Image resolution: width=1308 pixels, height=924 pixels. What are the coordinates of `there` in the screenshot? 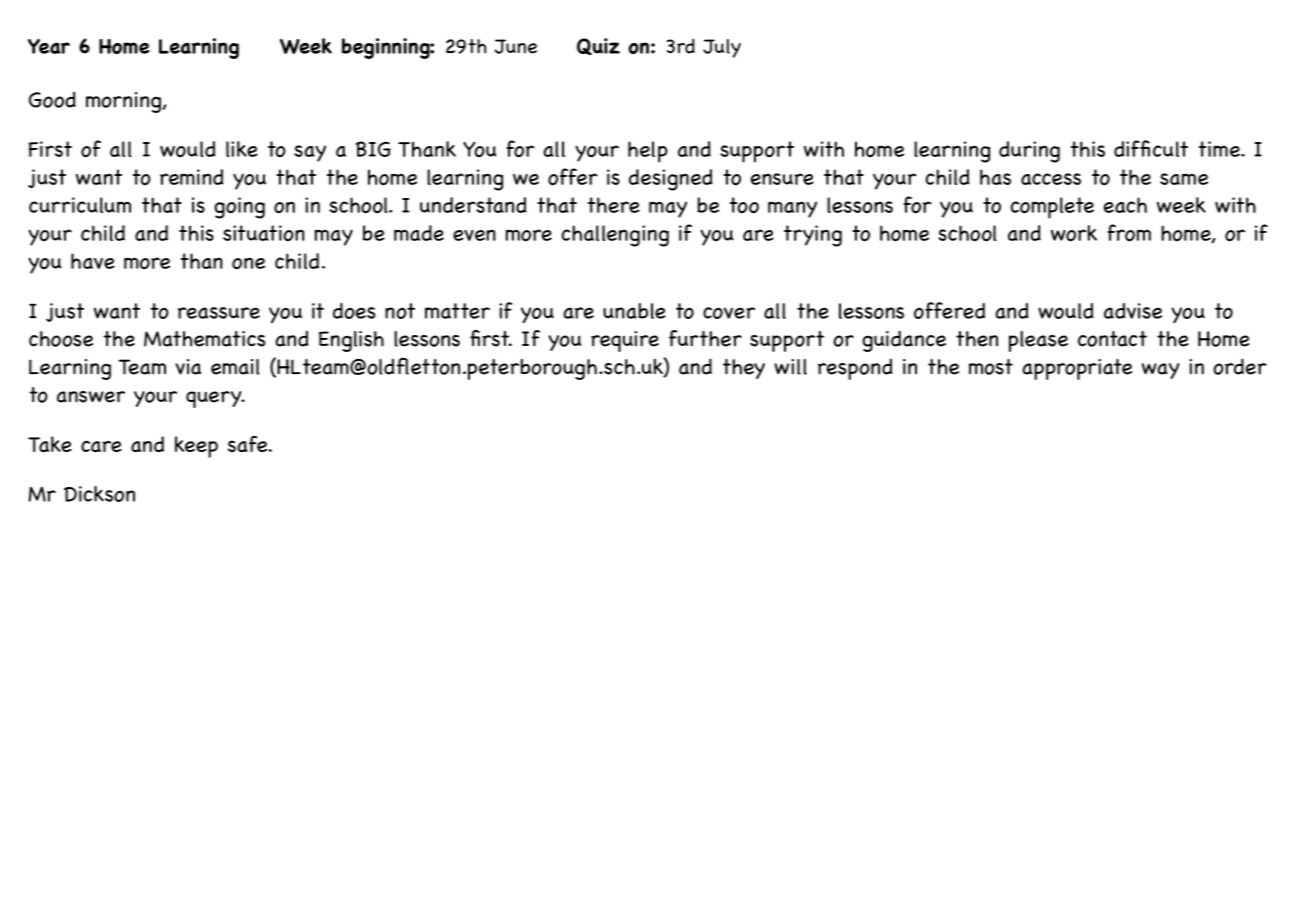 It's located at (614, 205).
